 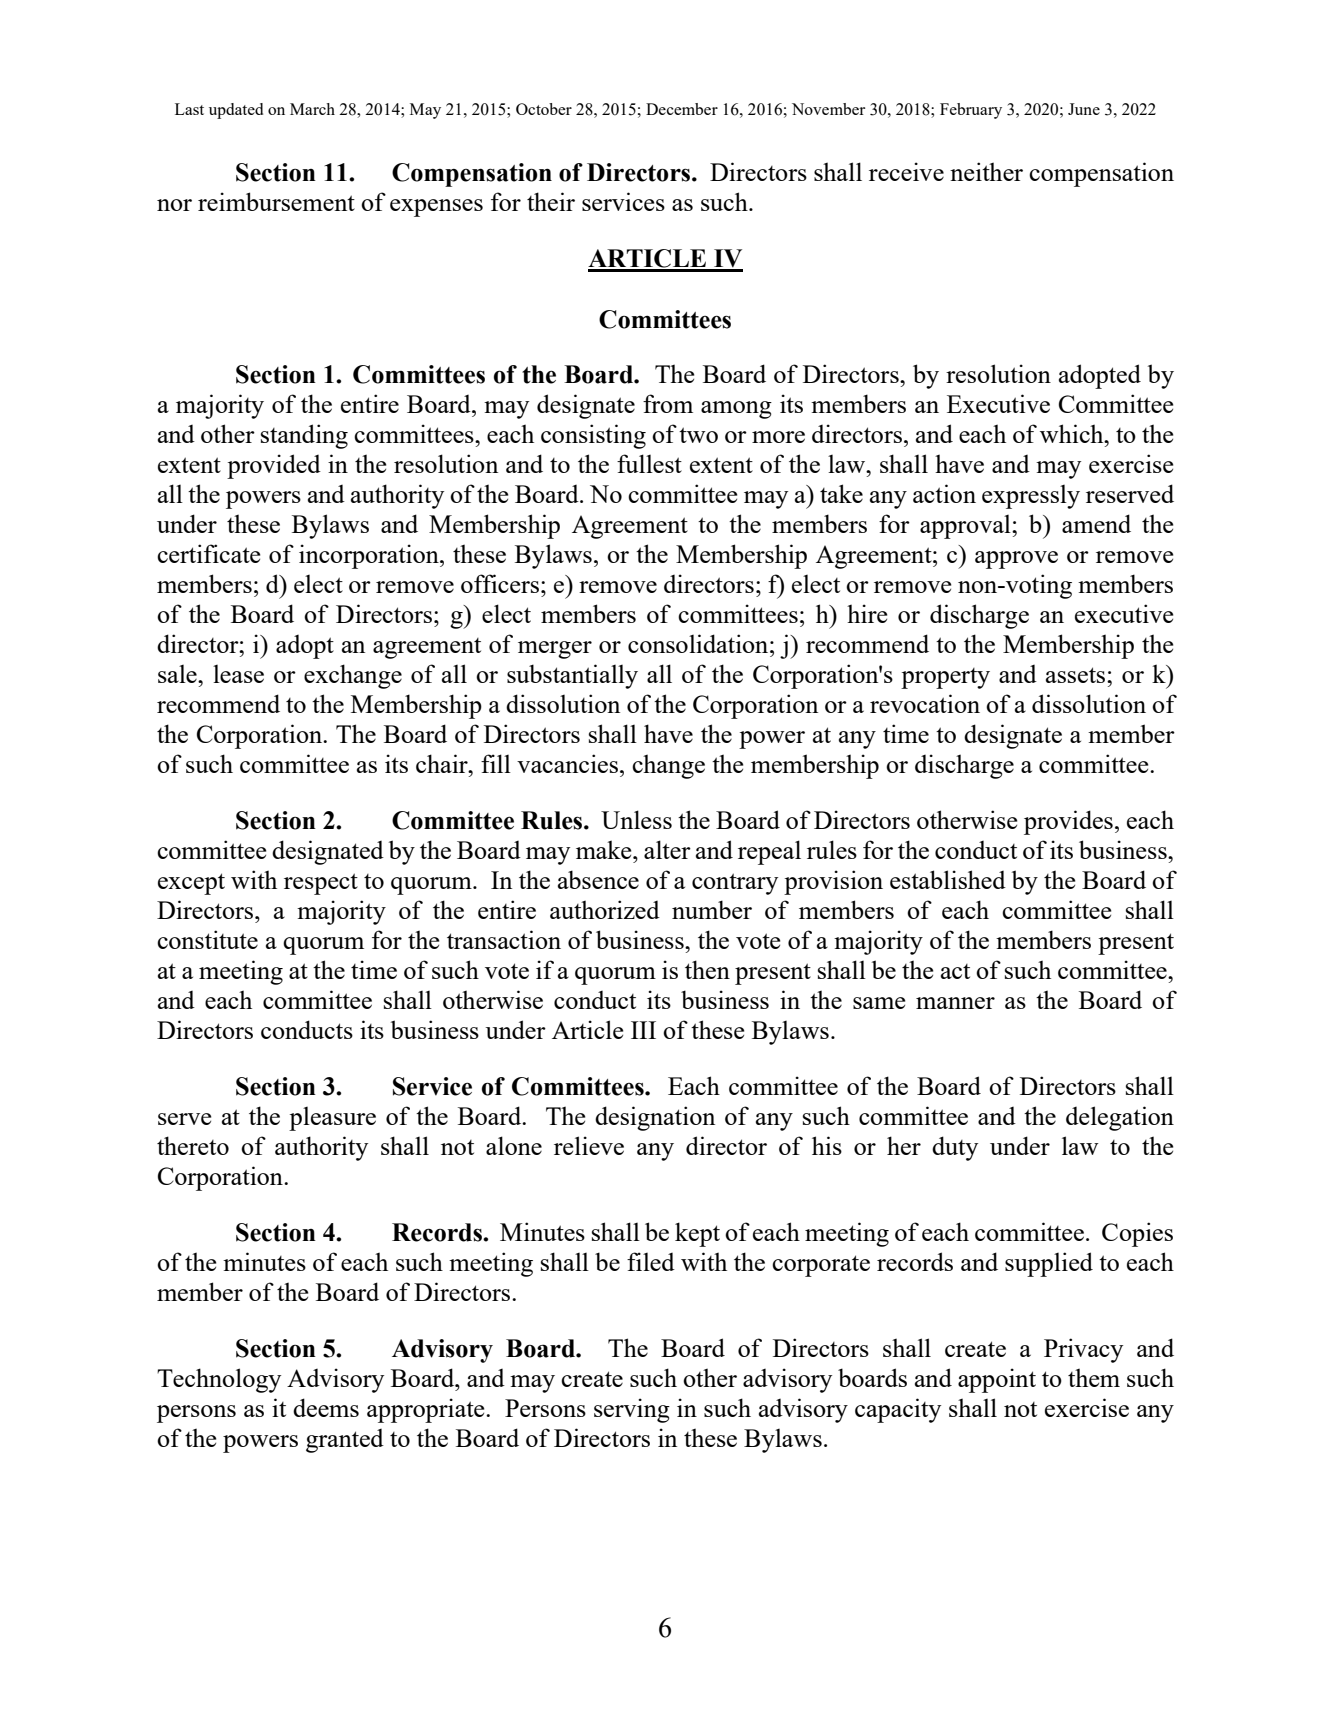 What do you see at coordinates (312, 109) in the screenshot?
I see `March` at bounding box center [312, 109].
